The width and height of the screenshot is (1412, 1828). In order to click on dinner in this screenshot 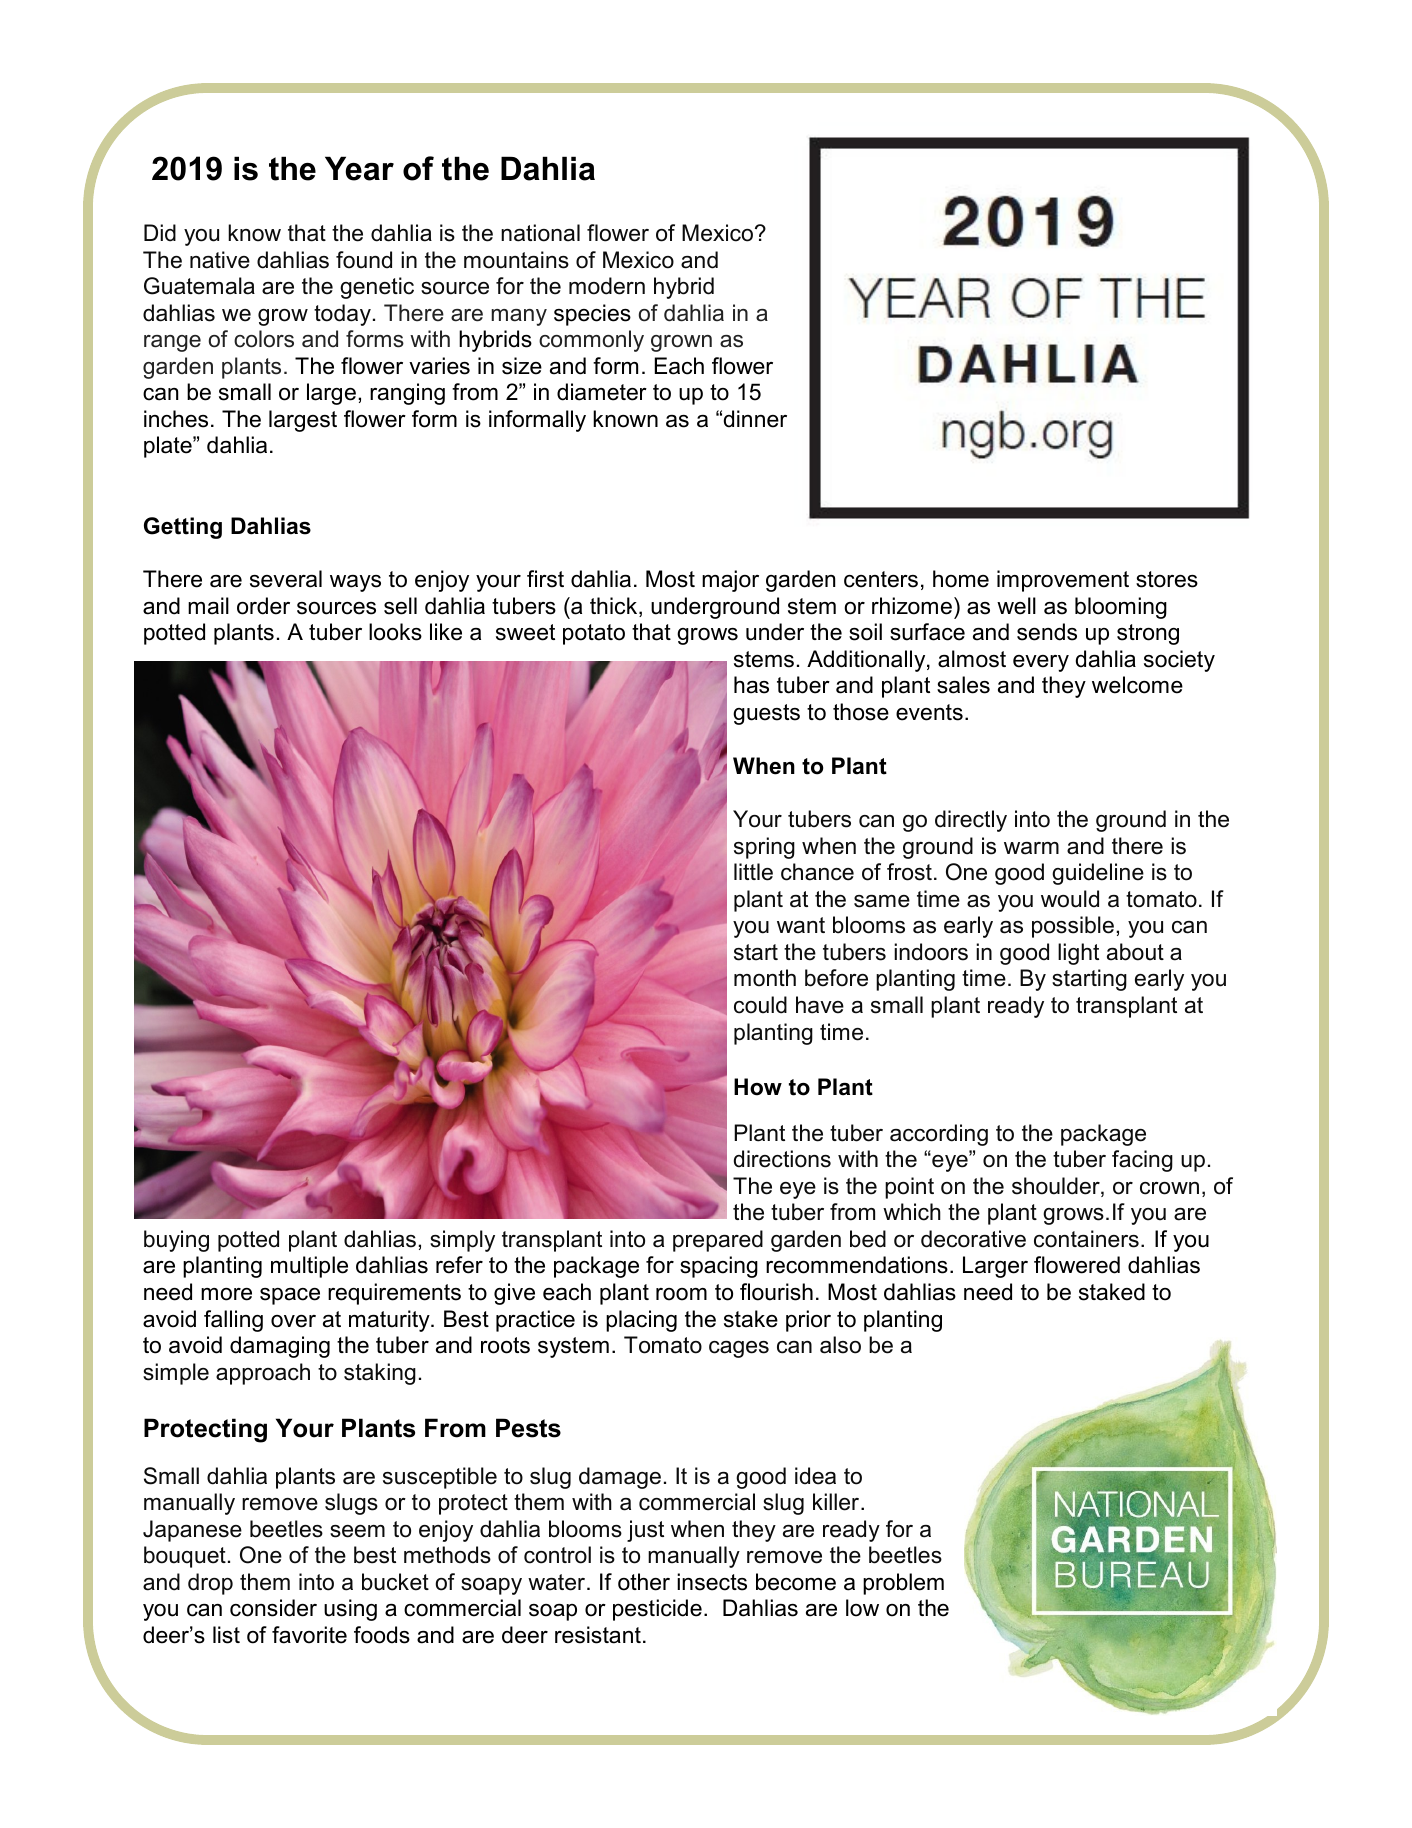, I will do `click(755, 419)`.
